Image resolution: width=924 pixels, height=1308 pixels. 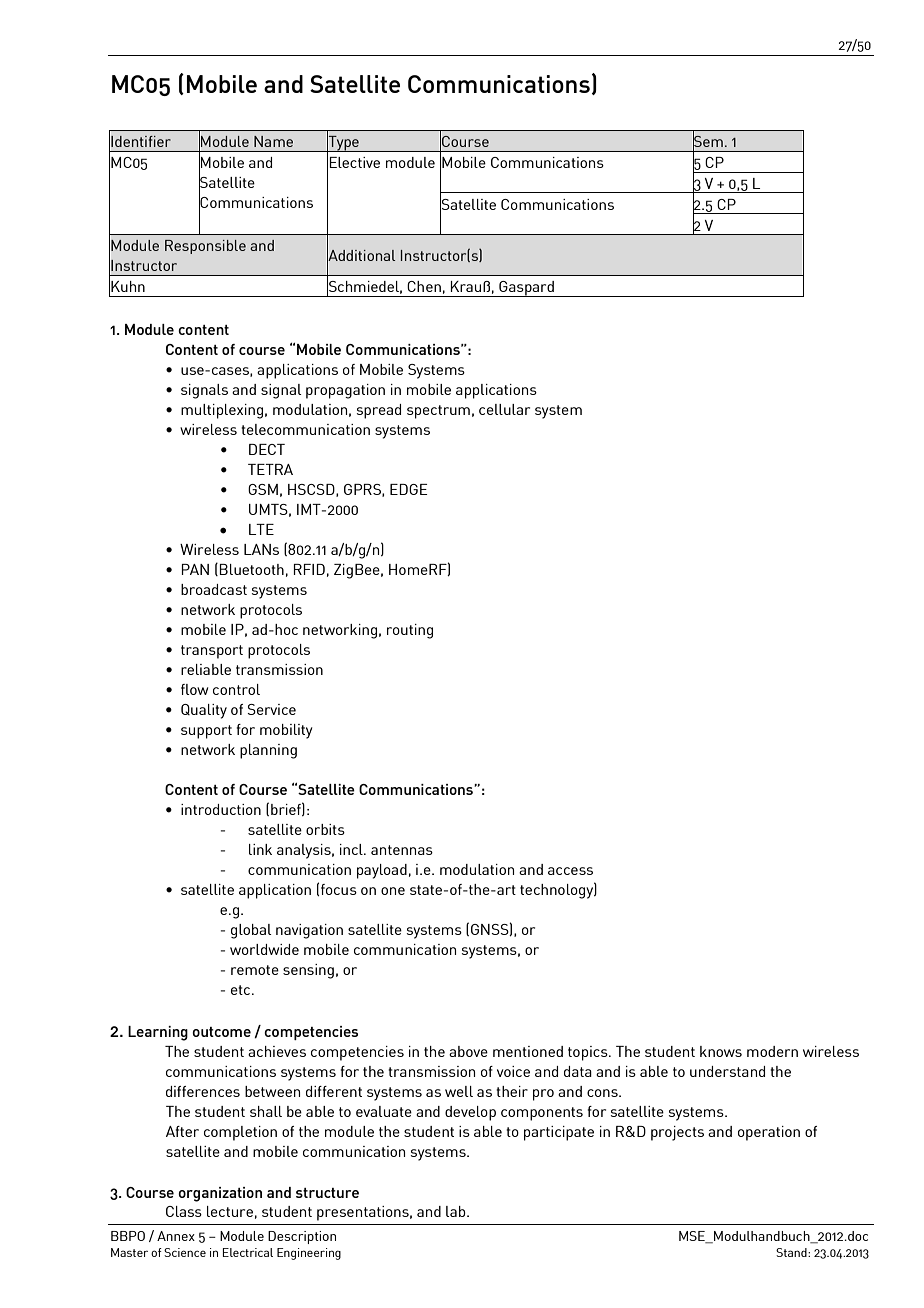 What do you see at coordinates (260, 849) in the screenshot?
I see `link` at bounding box center [260, 849].
